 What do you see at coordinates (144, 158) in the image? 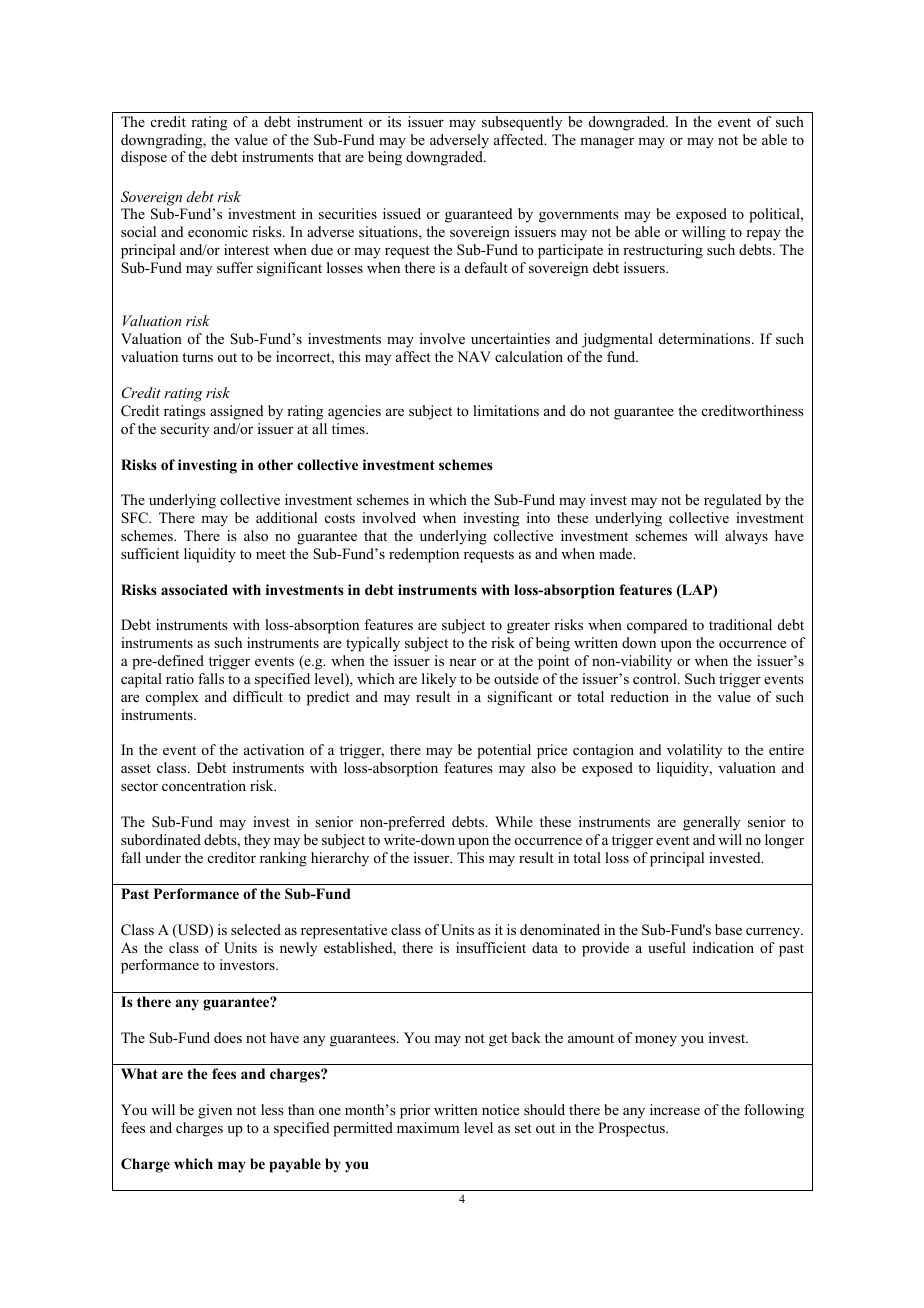
I see `dispose` at bounding box center [144, 158].
